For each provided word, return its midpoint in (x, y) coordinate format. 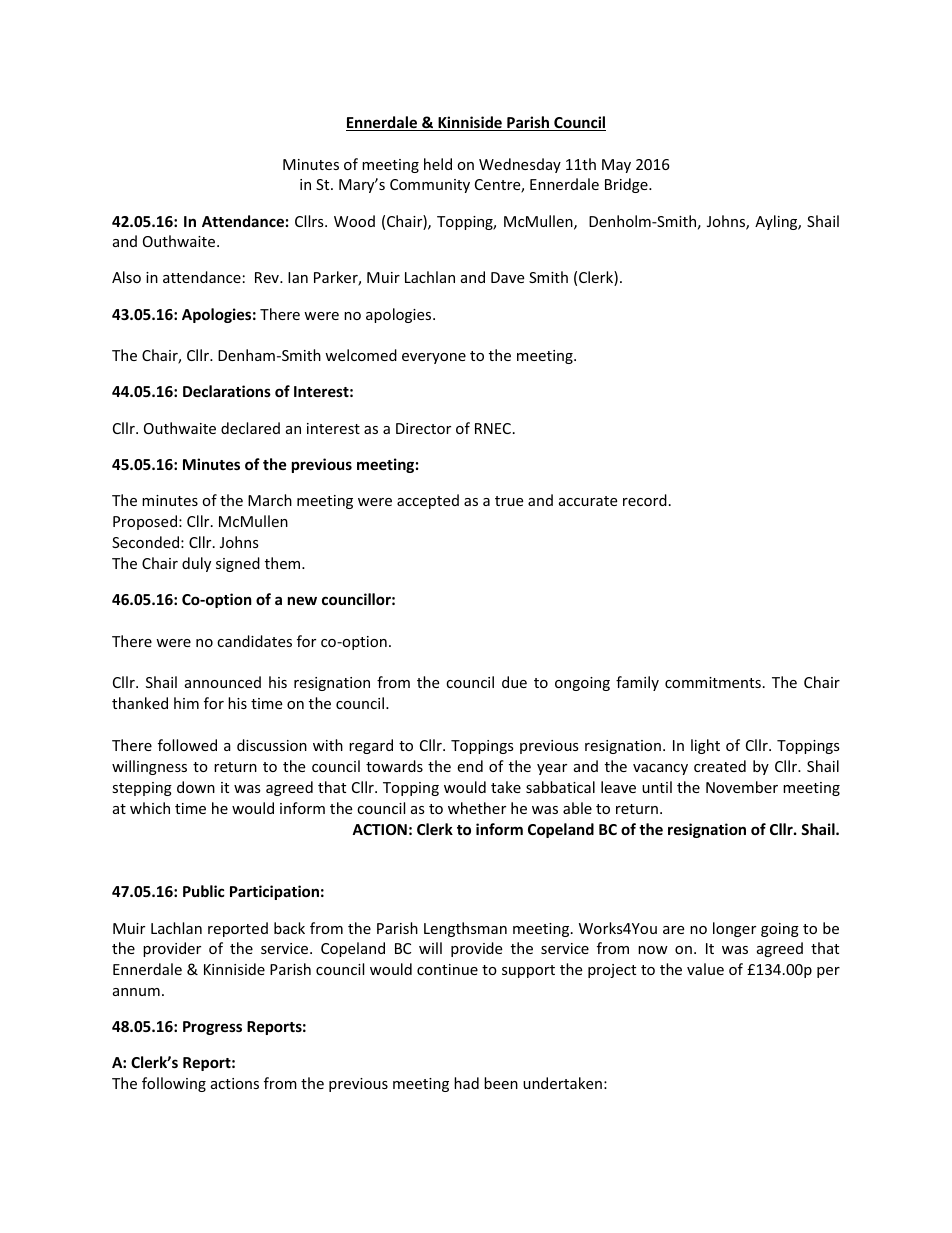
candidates (254, 641)
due (514, 682)
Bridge (627, 185)
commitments (713, 682)
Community (430, 186)
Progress (212, 1028)
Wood (354, 221)
